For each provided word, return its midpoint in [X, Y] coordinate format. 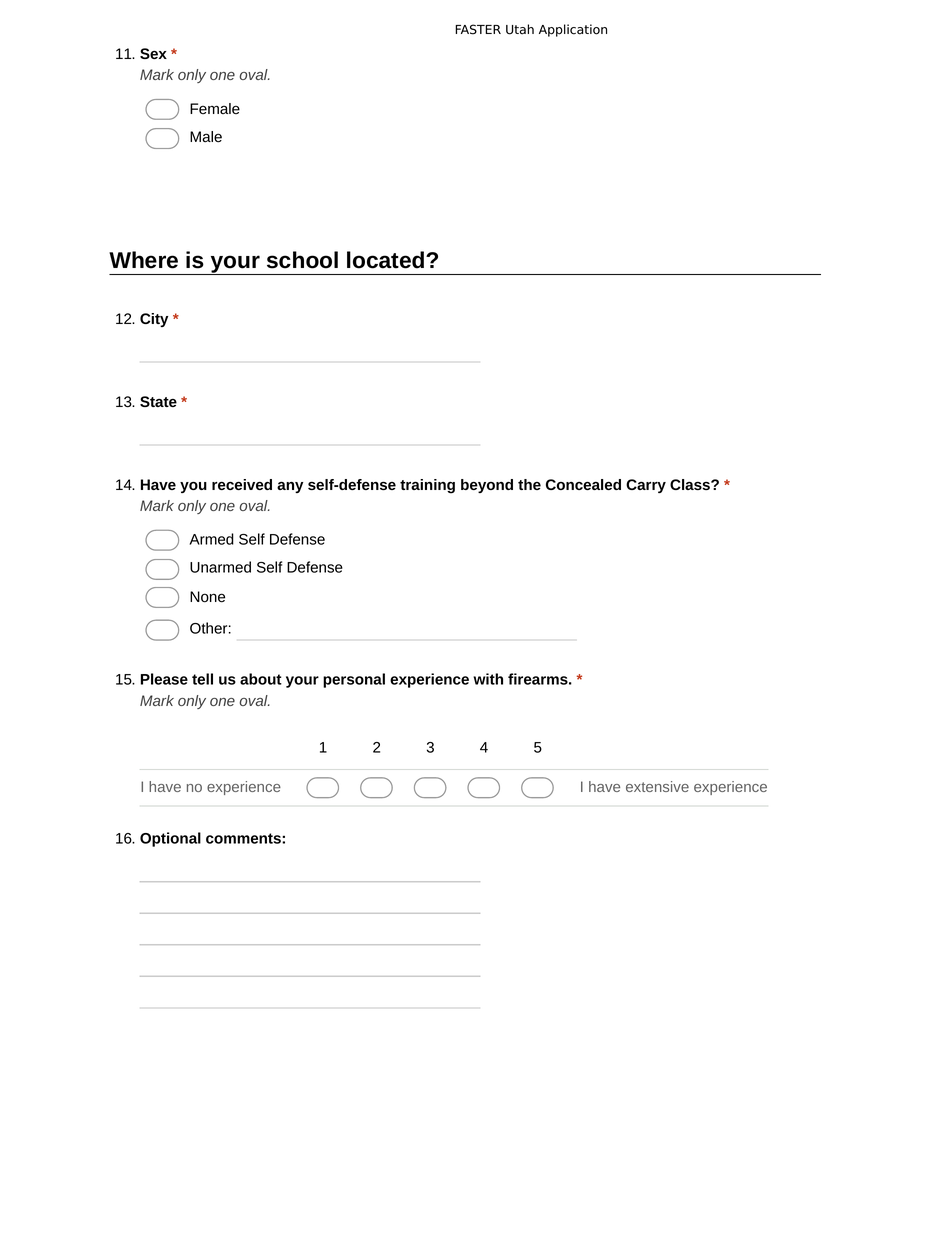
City [154, 320]
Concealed [583, 484]
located [385, 260]
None [207, 597]
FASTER [478, 29]
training [427, 486]
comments [244, 838]
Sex [153, 53]
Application [573, 30]
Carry [646, 486]
